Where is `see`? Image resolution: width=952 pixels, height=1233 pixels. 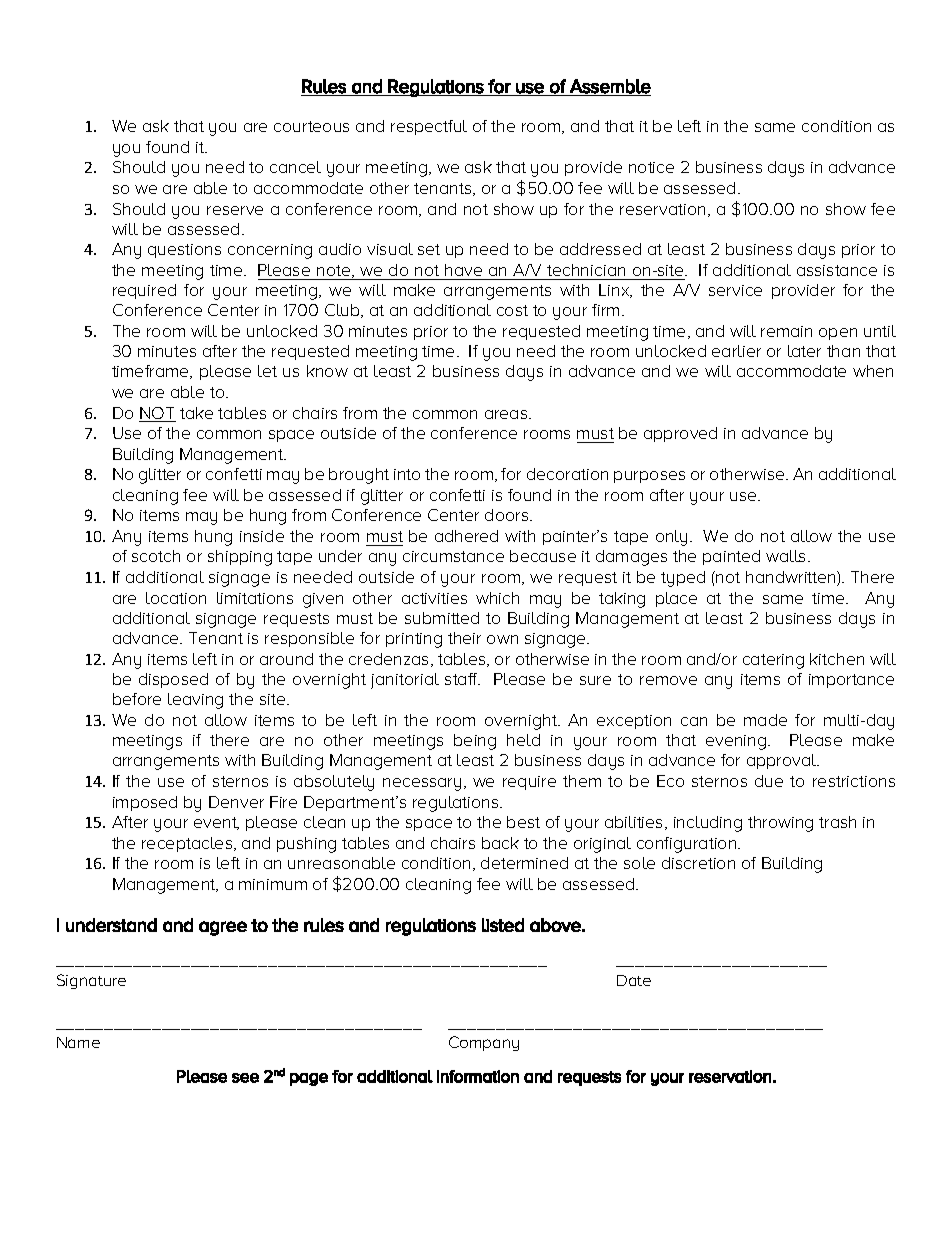 see is located at coordinates (245, 1078).
